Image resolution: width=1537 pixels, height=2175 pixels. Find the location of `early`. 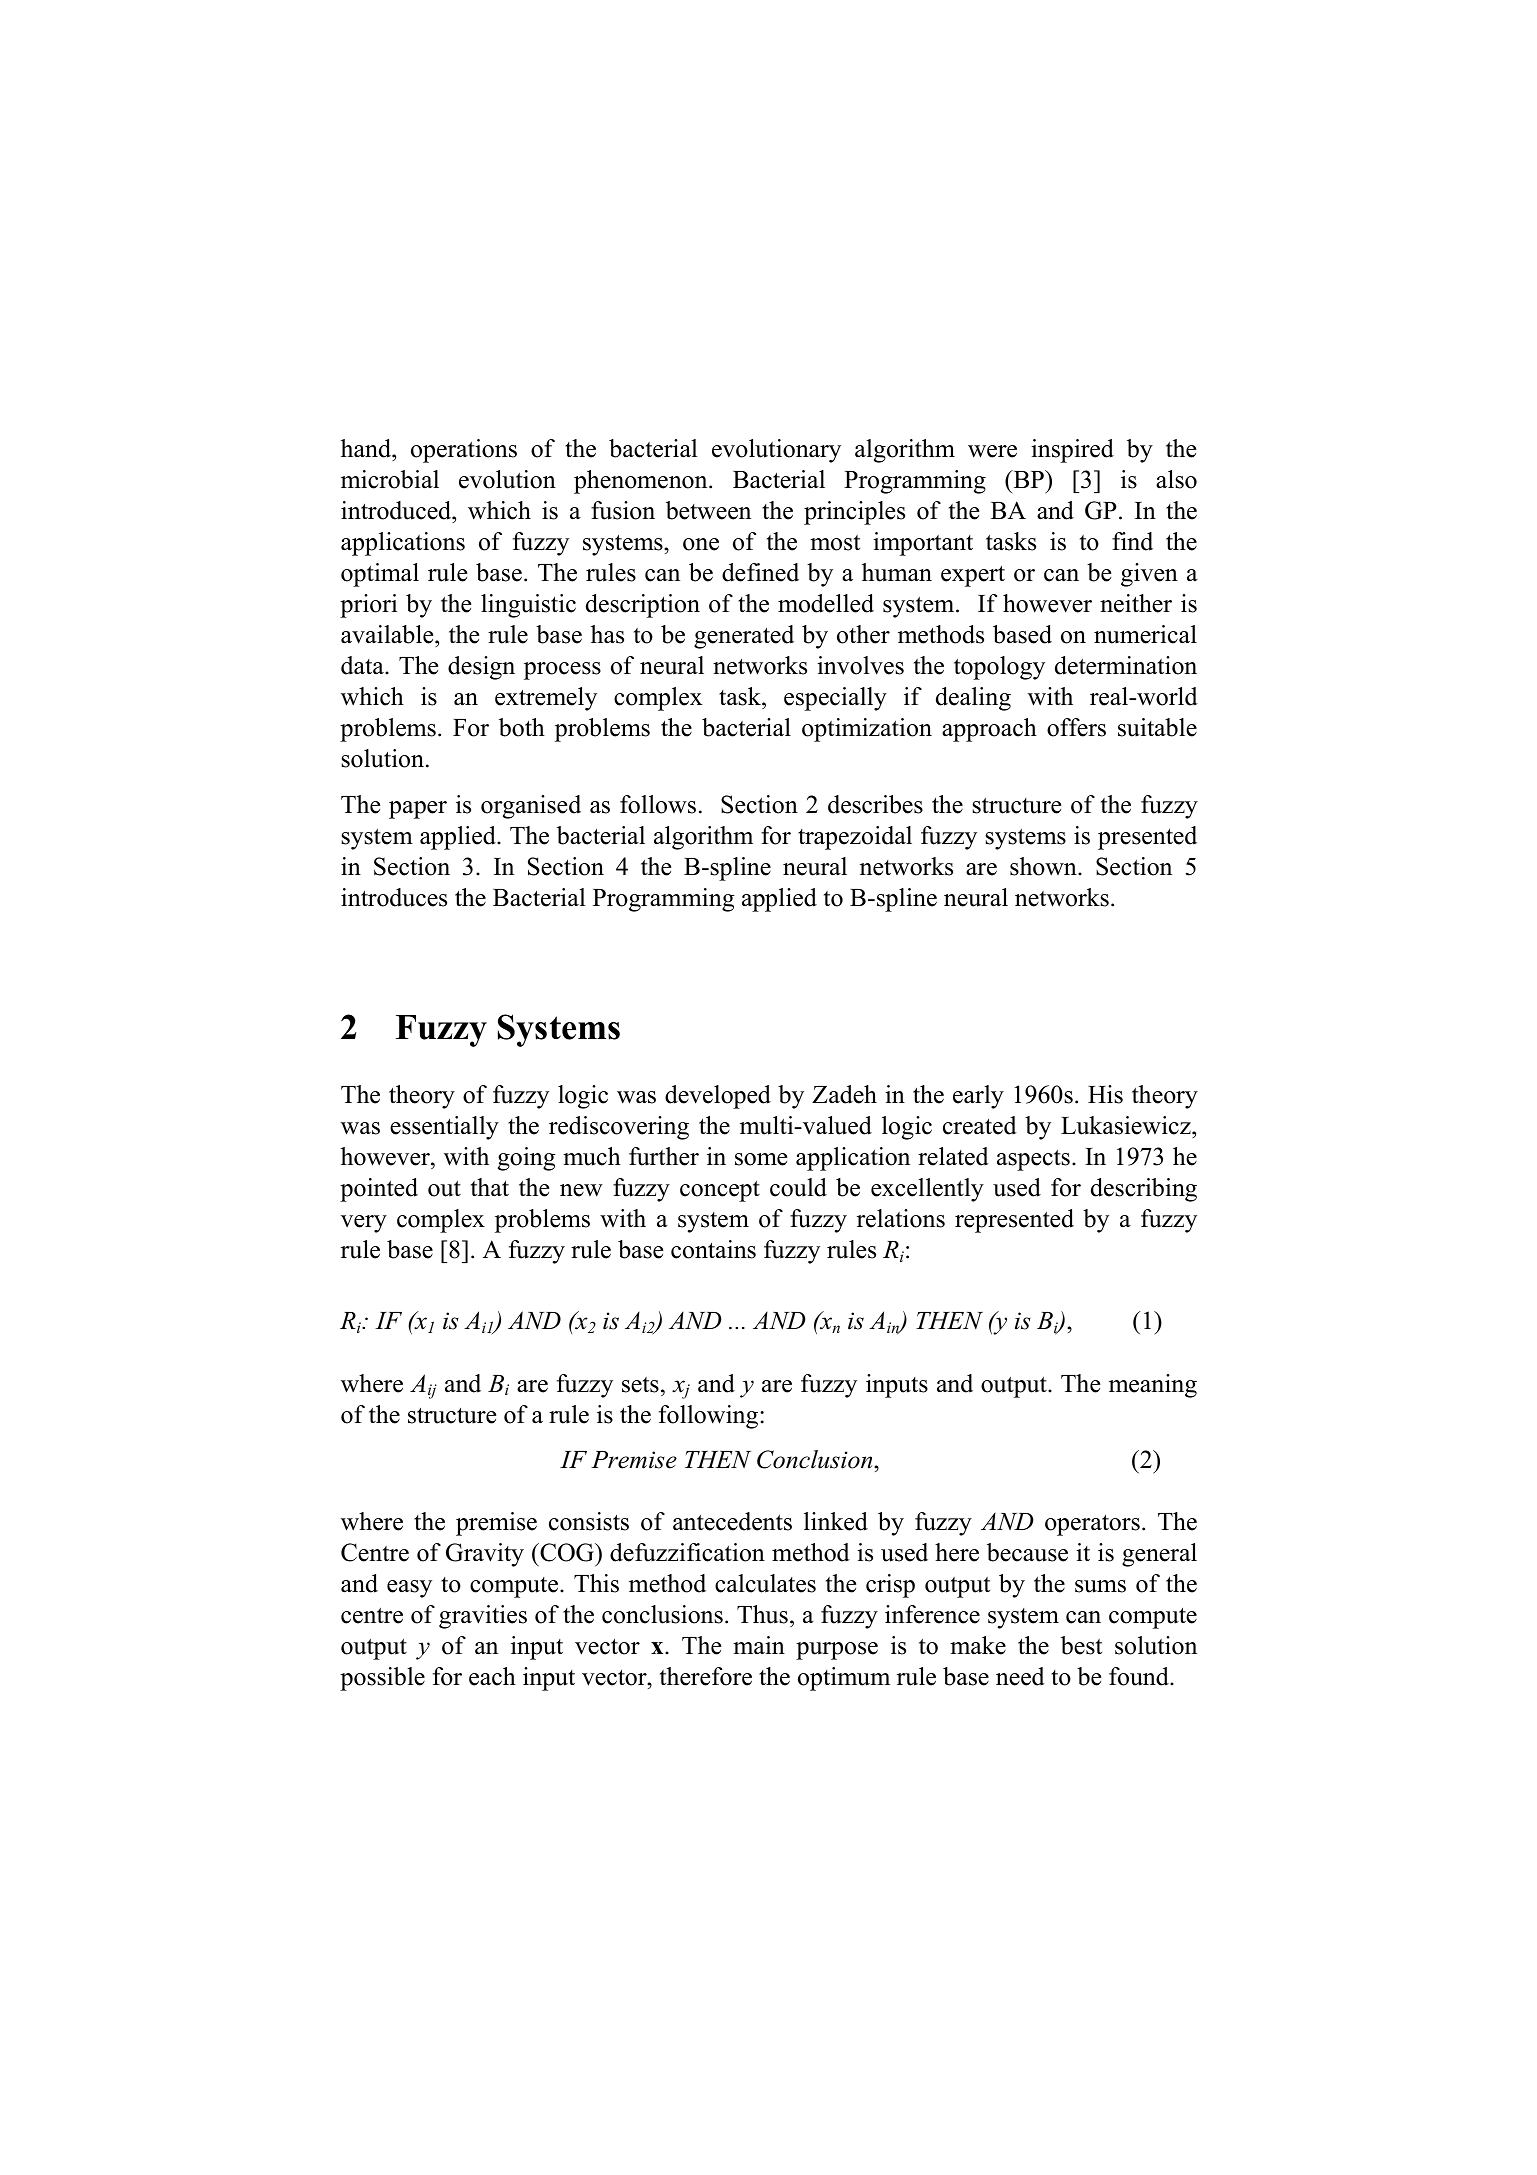

early is located at coordinates (978, 1097).
